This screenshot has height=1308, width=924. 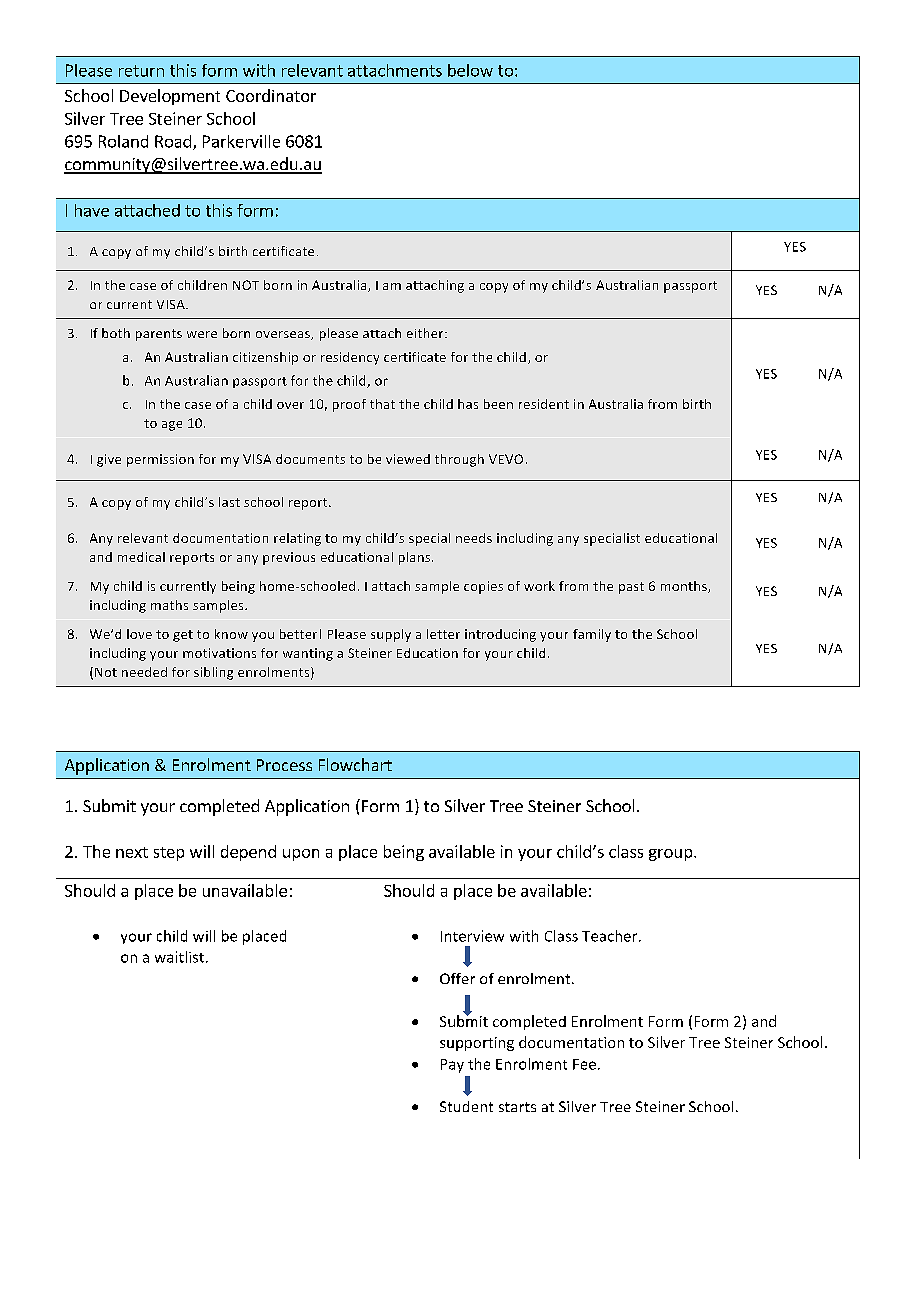 I want to click on parents, so click(x=159, y=335).
